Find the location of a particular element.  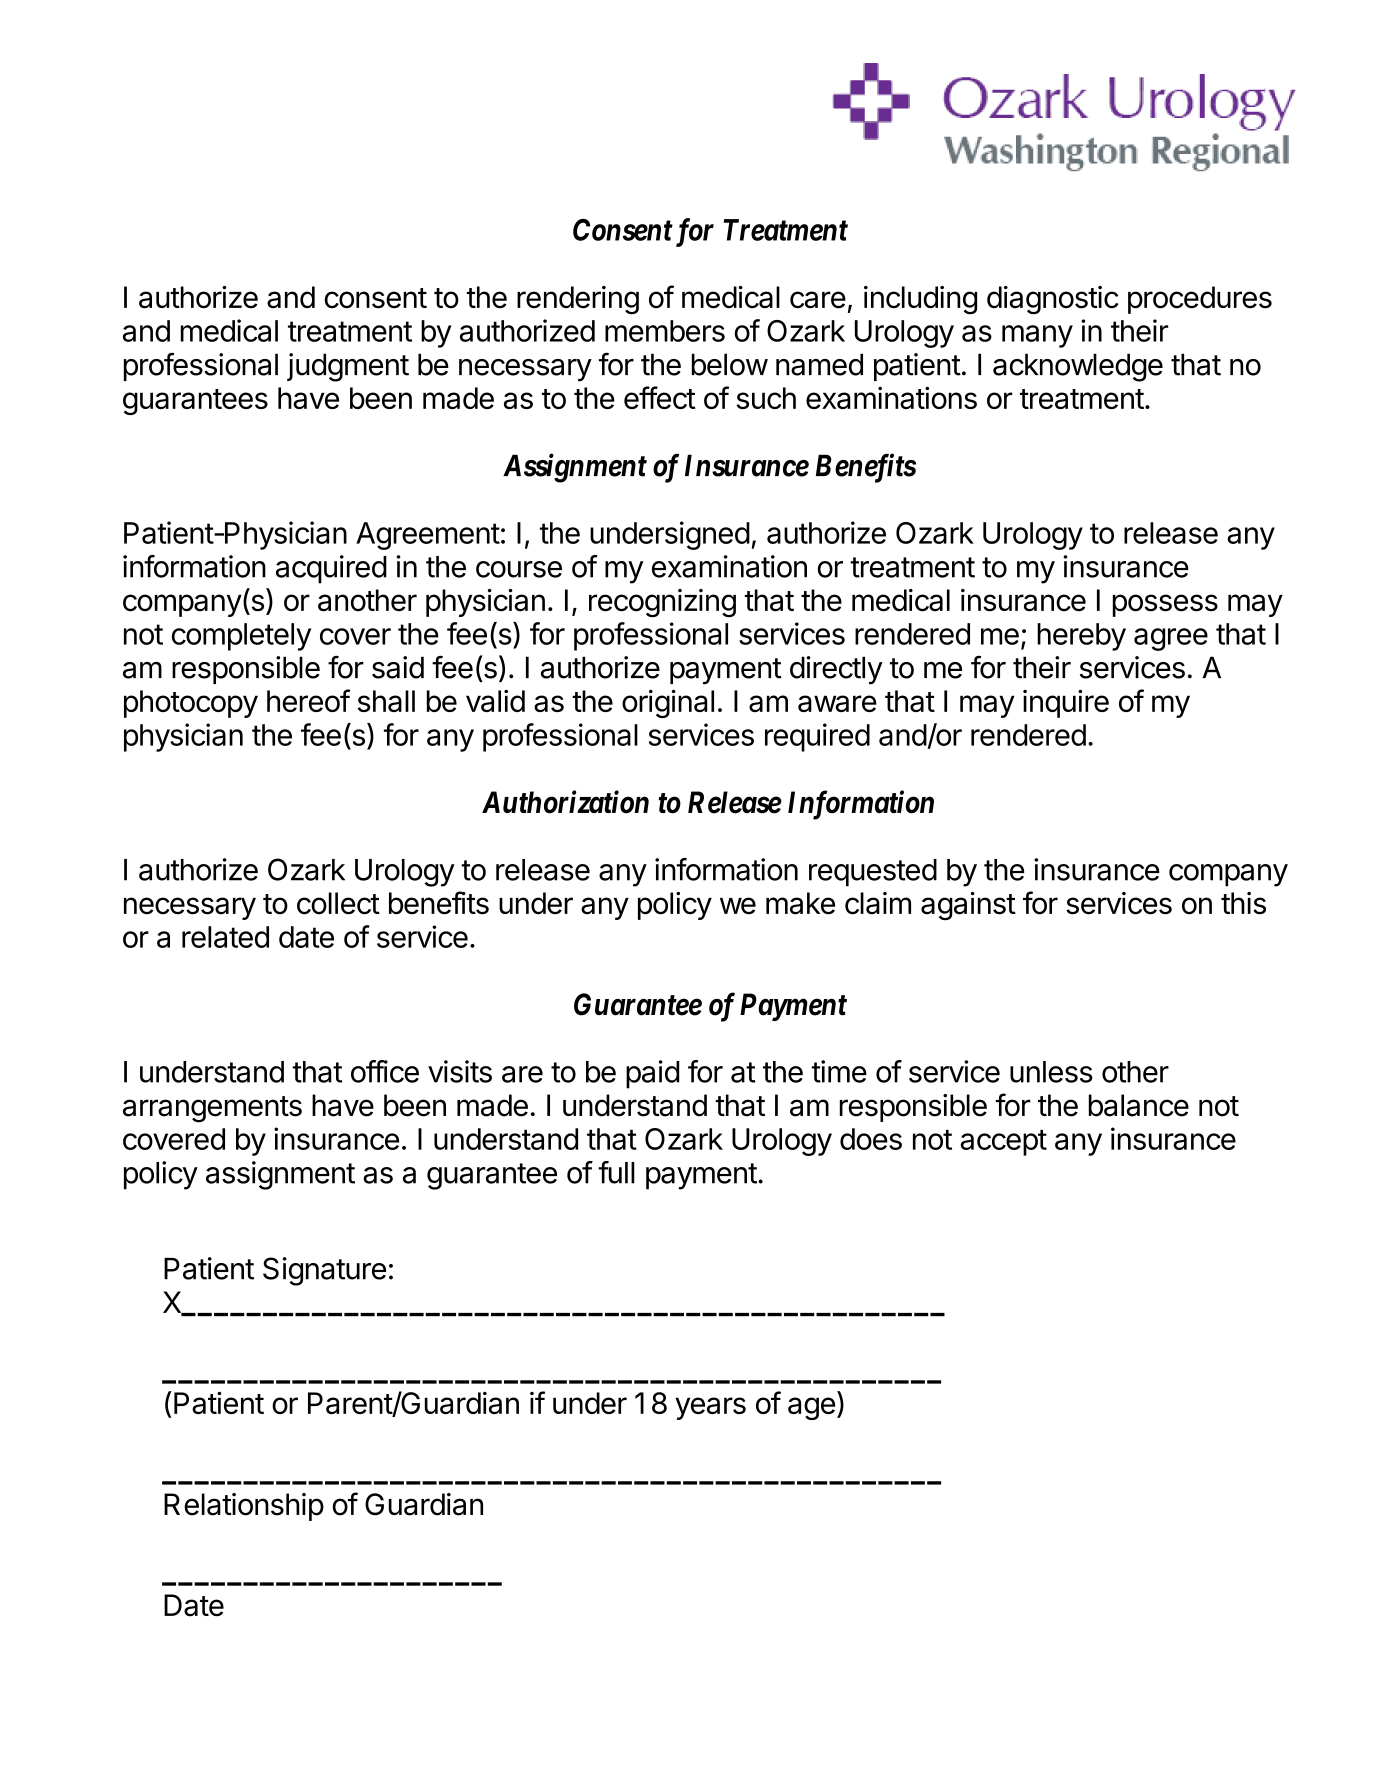

office is located at coordinates (385, 1071).
